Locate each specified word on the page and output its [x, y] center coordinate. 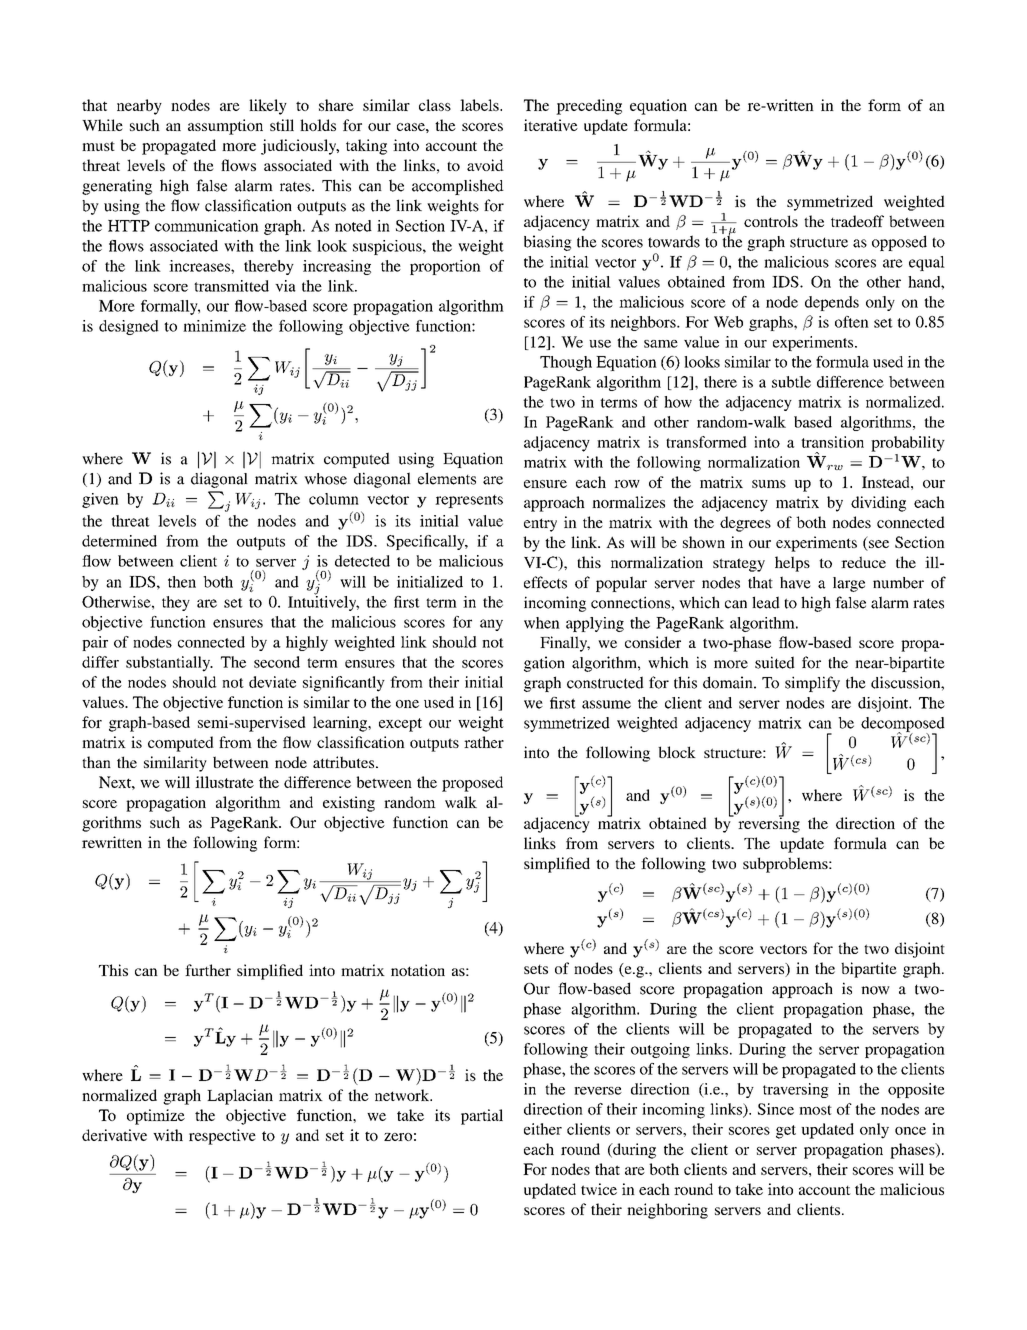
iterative [551, 125]
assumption [225, 127]
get [786, 1132]
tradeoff [857, 221]
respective [222, 1137]
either [543, 1129]
